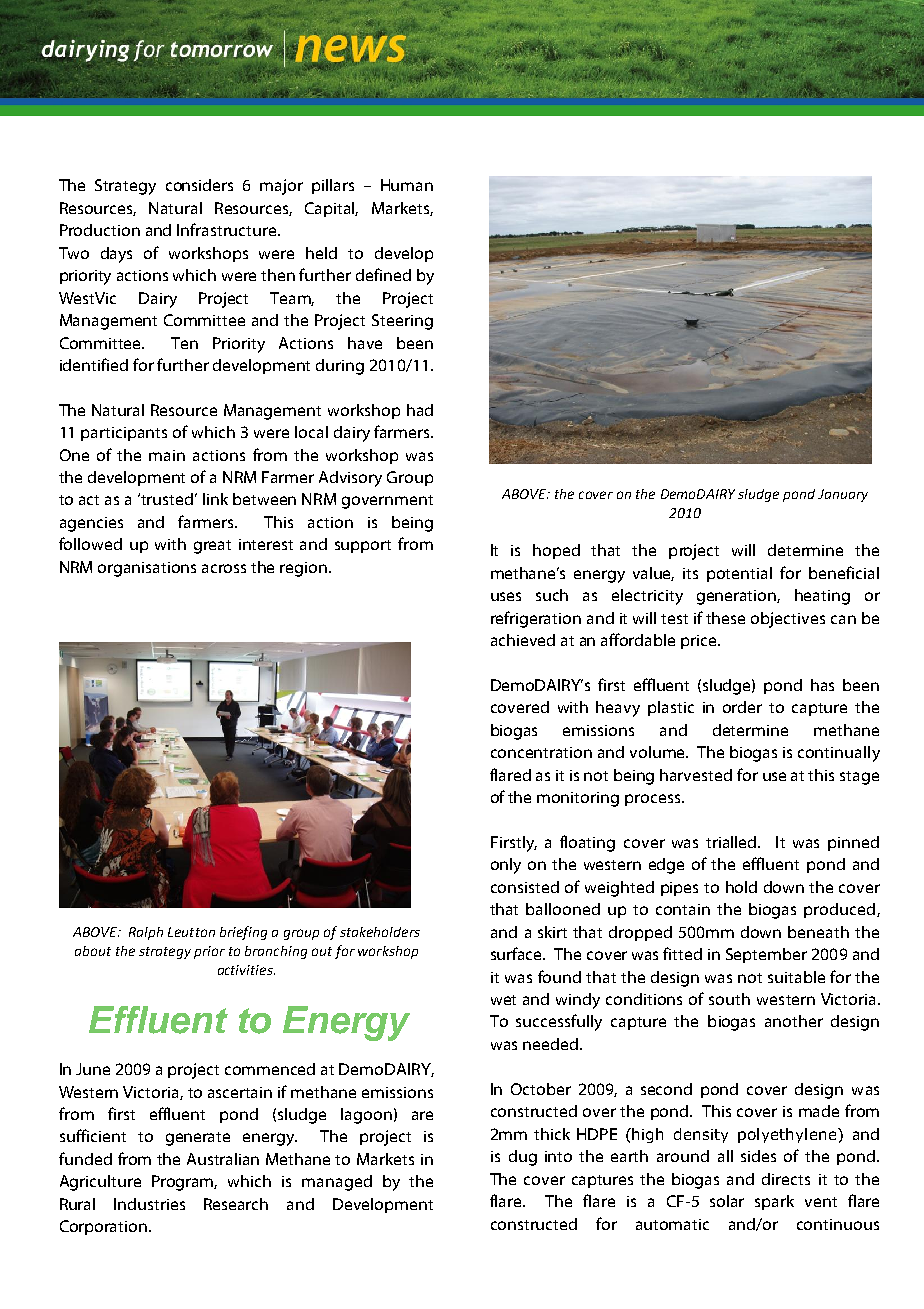 This screenshot has height=1309, width=924. Describe the element at coordinates (774, 1202) in the screenshot. I see `spark` at that location.
